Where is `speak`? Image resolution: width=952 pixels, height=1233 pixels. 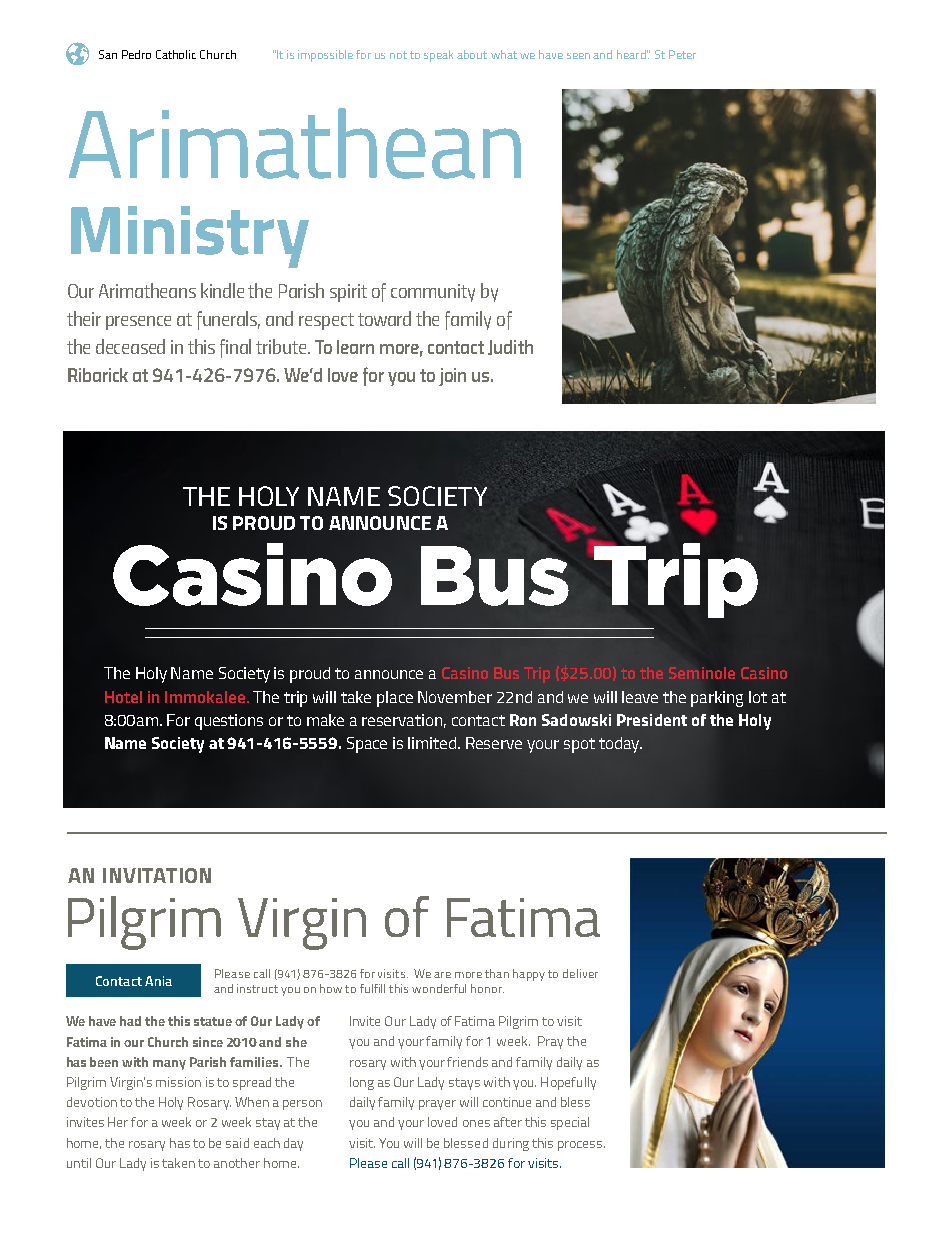 speak is located at coordinates (438, 56).
